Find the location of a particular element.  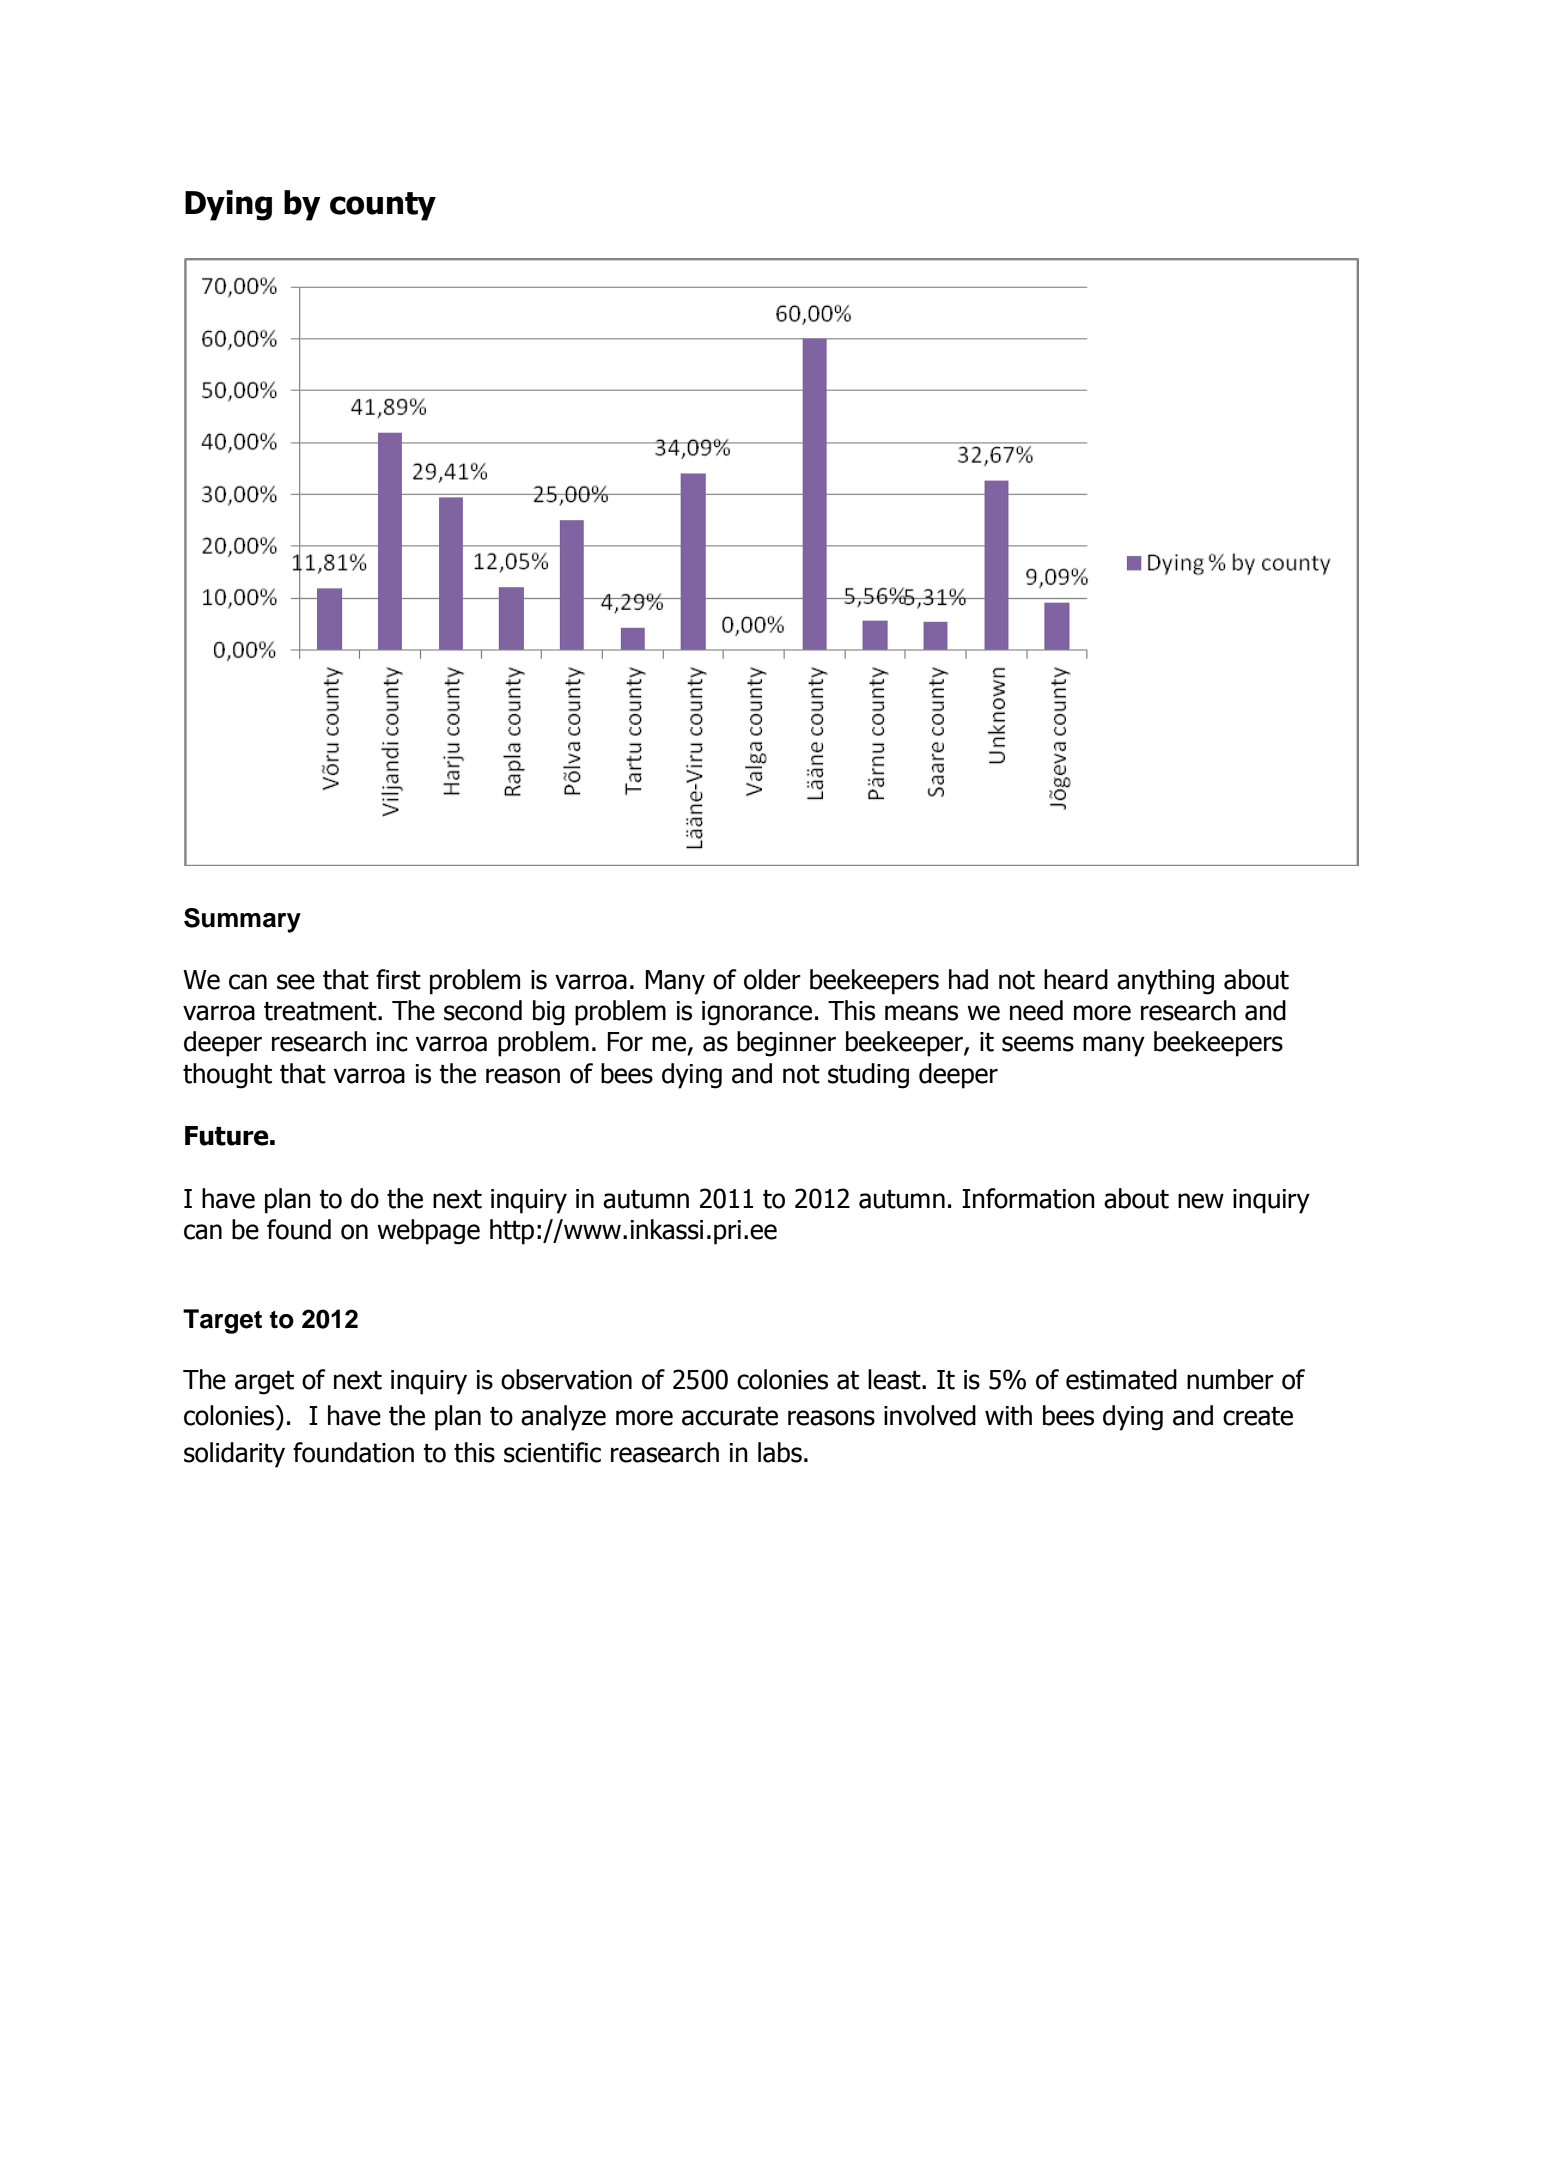

ignorance is located at coordinates (757, 1013).
